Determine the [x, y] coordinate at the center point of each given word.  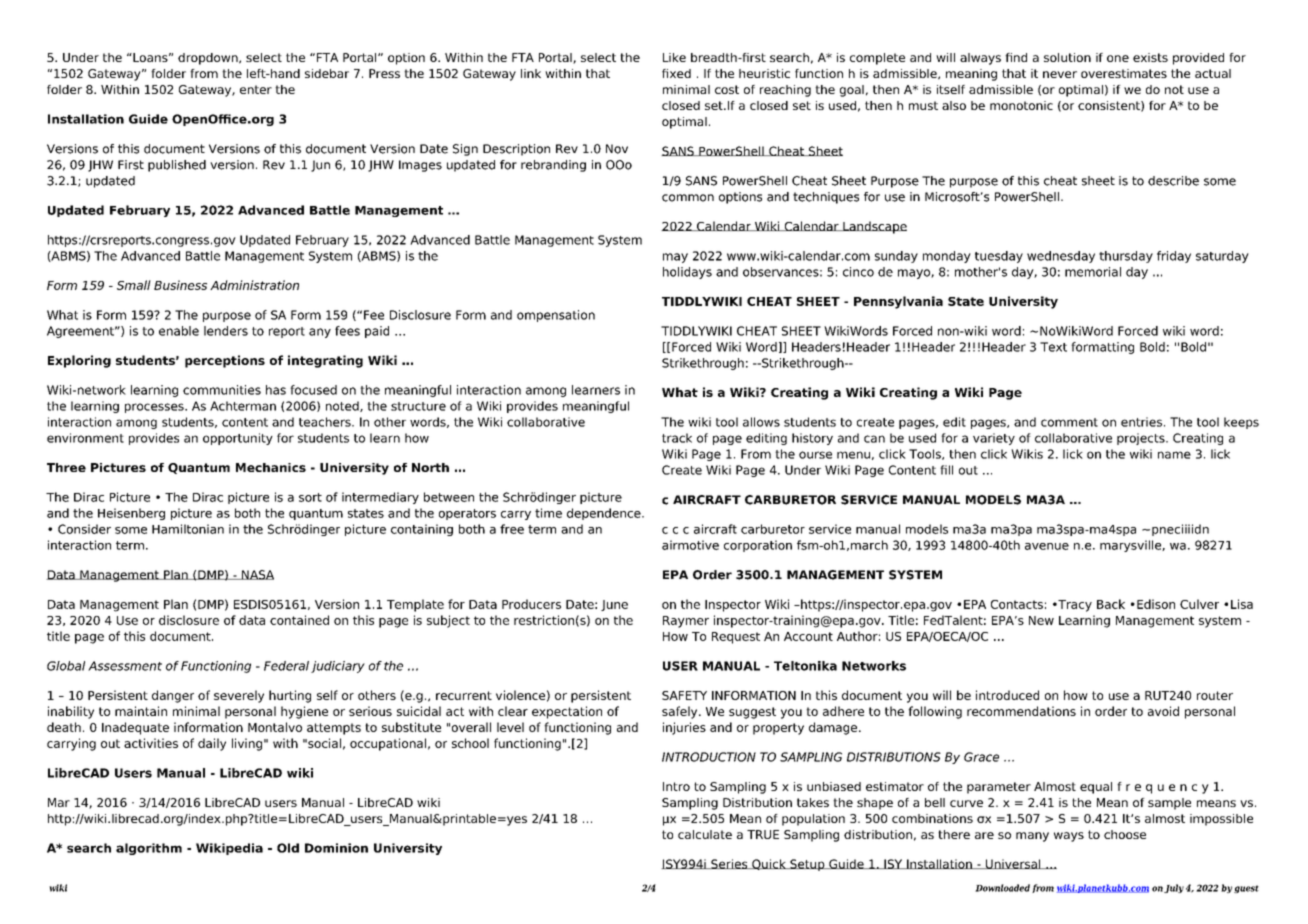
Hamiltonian [188, 529]
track [677, 438]
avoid [1163, 711]
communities [222, 390]
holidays [687, 273]
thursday [1126, 257]
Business [180, 285]
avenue [1047, 546]
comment [1069, 422]
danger [173, 696]
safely [681, 712]
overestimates [1124, 73]
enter [256, 89]
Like [674, 57]
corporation [758, 546]
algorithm [149, 849]
